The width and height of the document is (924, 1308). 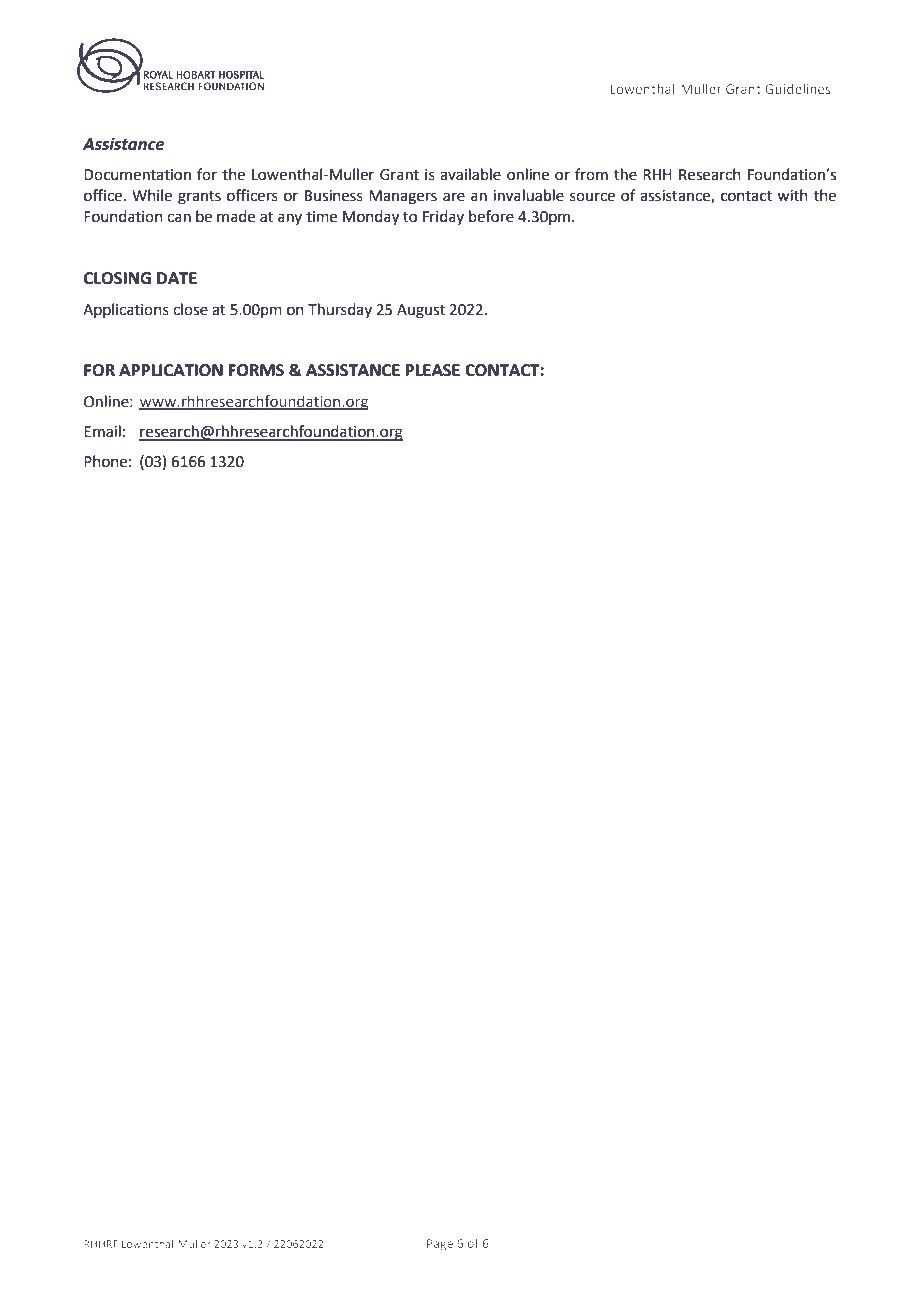 I want to click on before, so click(x=491, y=216).
